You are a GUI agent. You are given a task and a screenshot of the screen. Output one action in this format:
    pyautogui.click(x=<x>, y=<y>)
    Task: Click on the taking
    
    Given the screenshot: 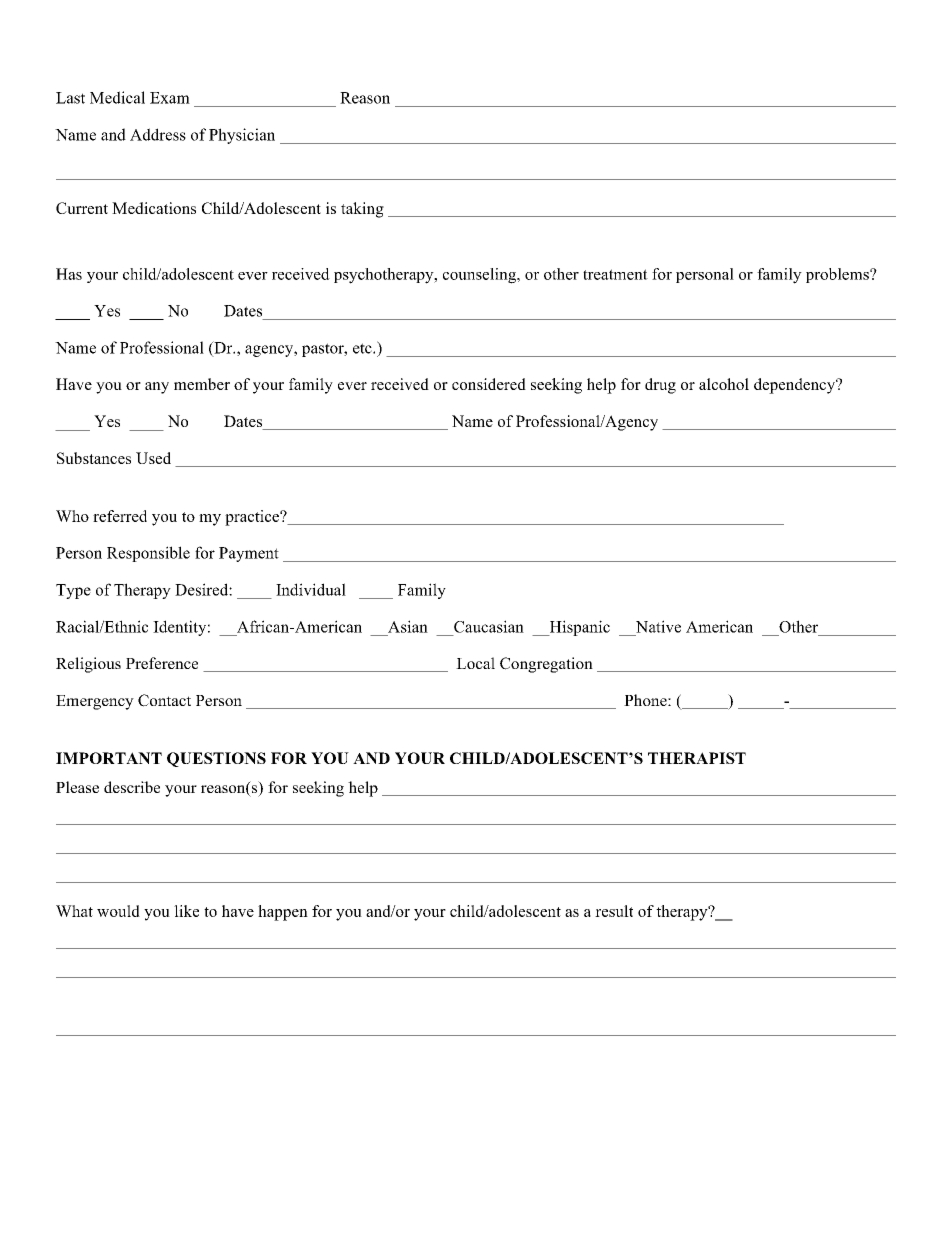 What is the action you would take?
    pyautogui.click(x=362, y=210)
